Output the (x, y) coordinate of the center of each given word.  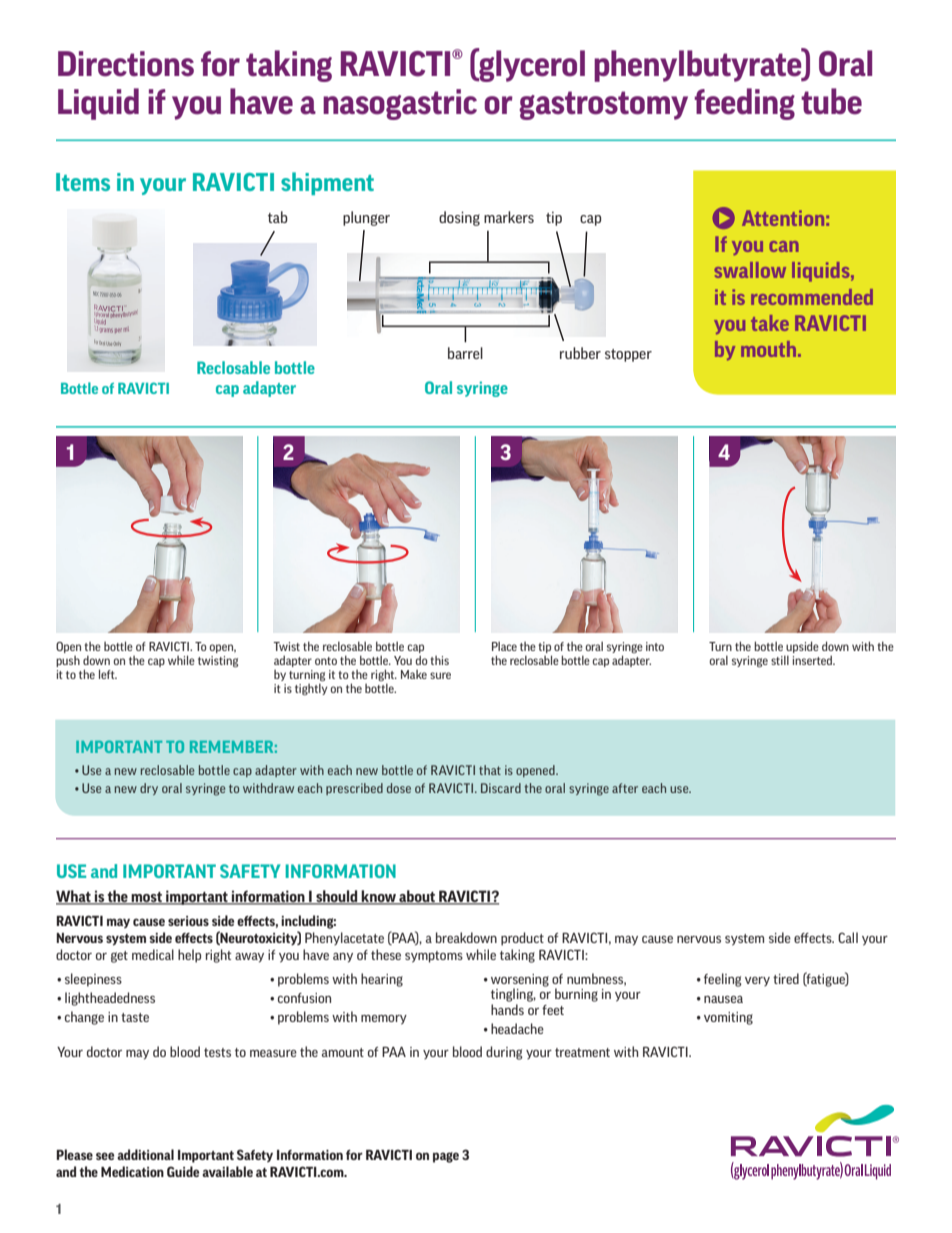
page (446, 1157)
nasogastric (400, 104)
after (625, 788)
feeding (744, 104)
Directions (126, 64)
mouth (770, 349)
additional (145, 1154)
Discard (501, 788)
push (68, 661)
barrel (465, 353)
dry (149, 789)
